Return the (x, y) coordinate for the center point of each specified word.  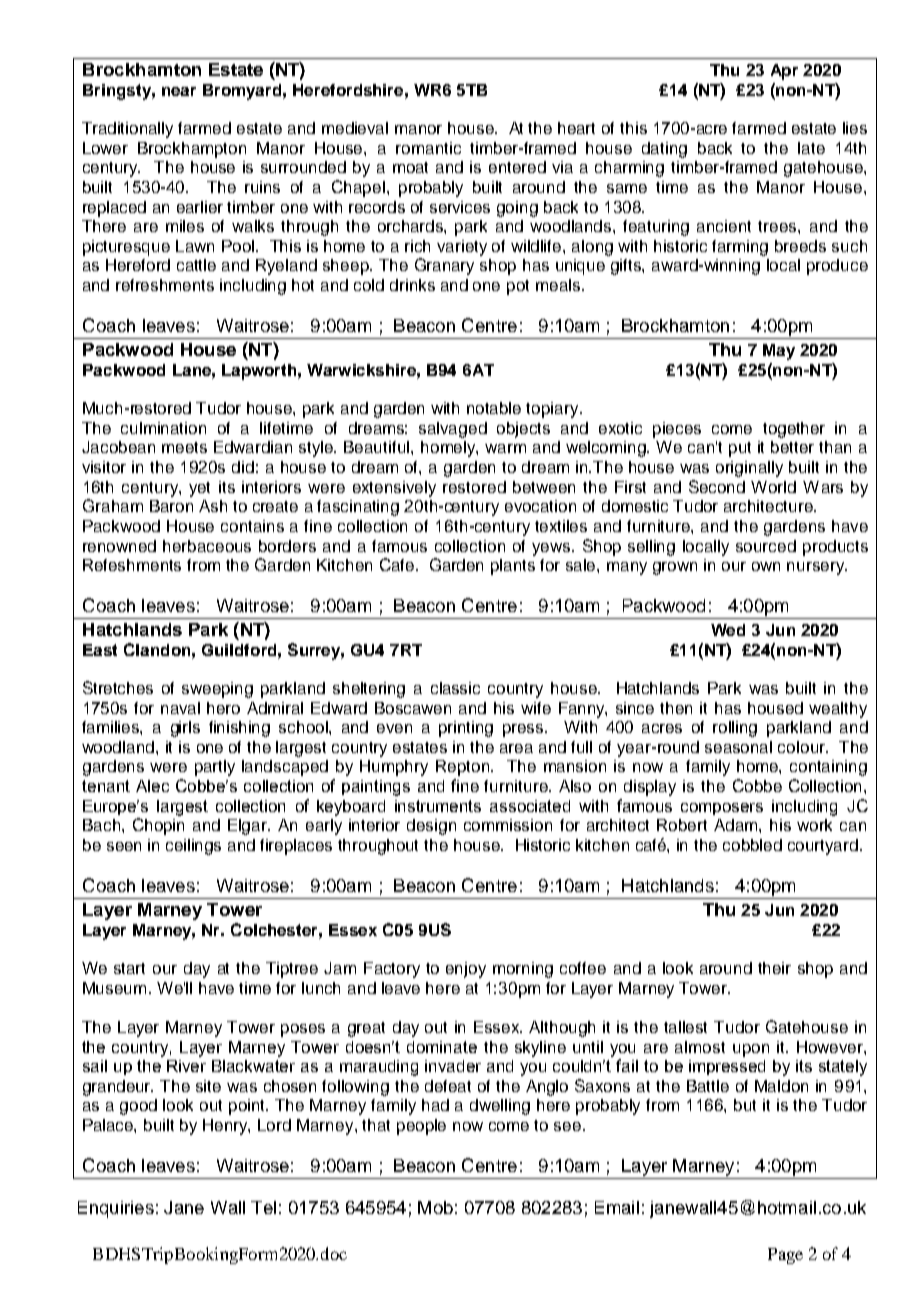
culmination (163, 428)
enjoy (466, 970)
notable (494, 408)
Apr (784, 72)
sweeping (217, 690)
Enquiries (116, 1209)
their (774, 968)
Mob (435, 1207)
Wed (728, 630)
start (129, 968)
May (779, 352)
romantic (428, 148)
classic (455, 688)
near (179, 91)
